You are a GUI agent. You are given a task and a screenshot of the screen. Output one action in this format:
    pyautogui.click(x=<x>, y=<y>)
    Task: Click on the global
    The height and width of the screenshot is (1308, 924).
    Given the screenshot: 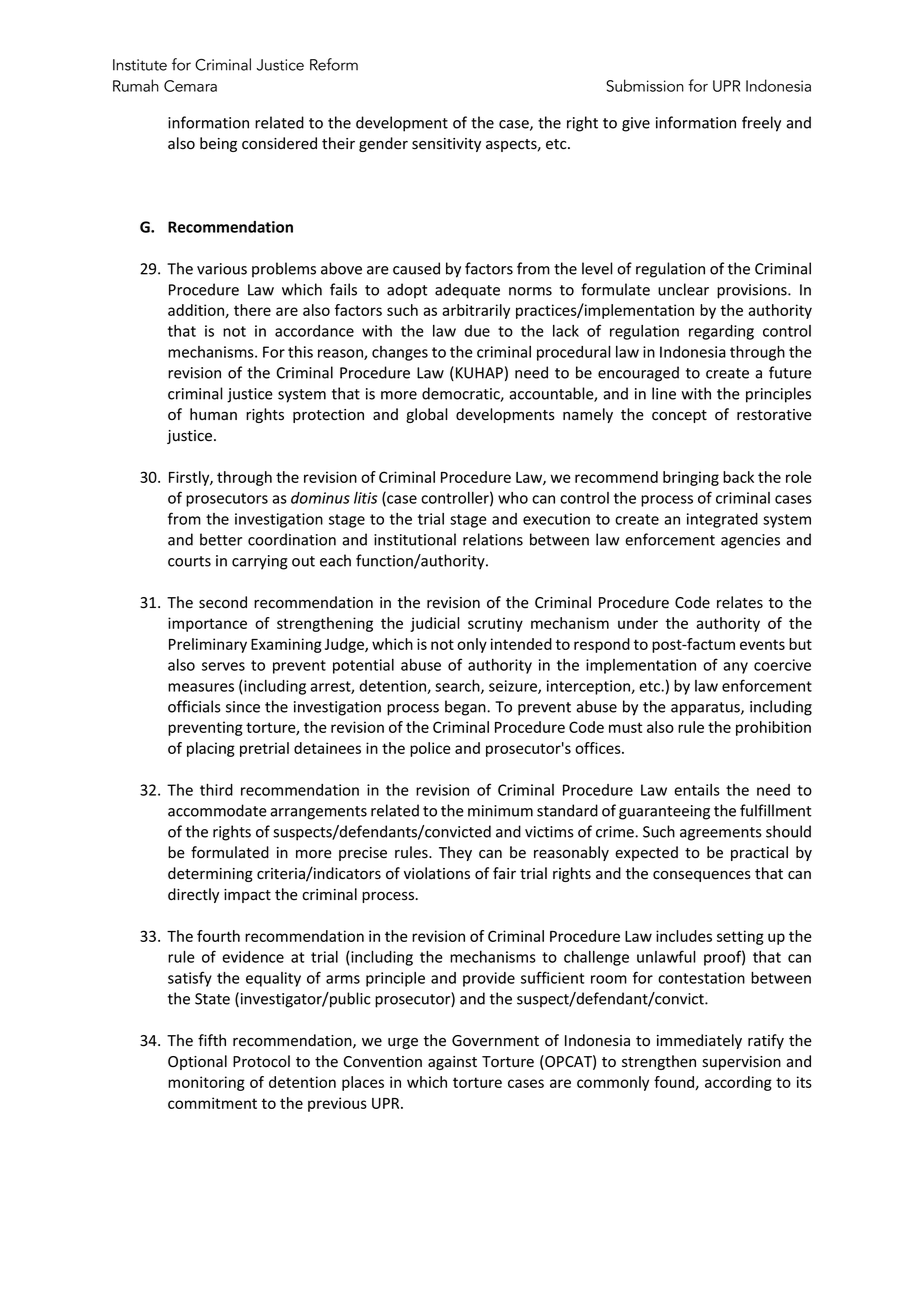 What is the action you would take?
    pyautogui.click(x=427, y=415)
